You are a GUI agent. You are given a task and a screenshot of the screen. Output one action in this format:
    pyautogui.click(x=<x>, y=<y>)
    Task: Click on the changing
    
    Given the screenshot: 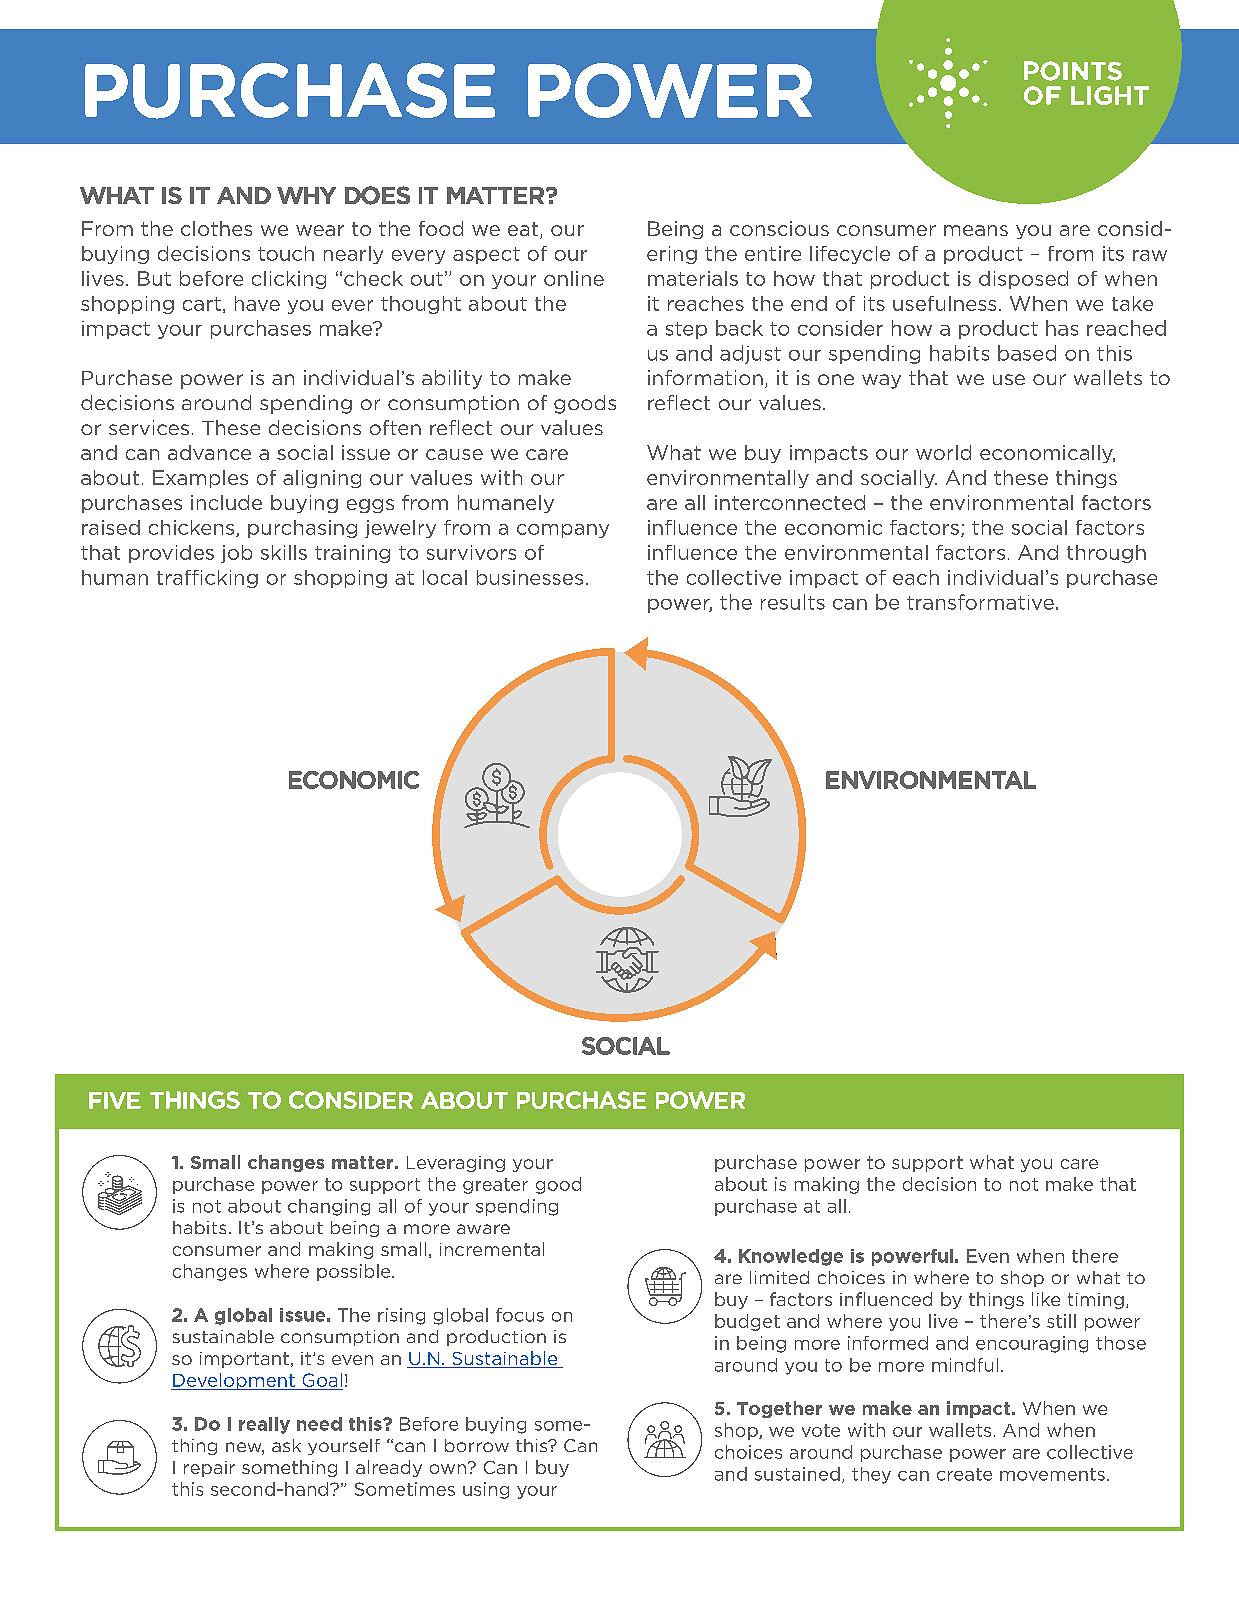 What is the action you would take?
    pyautogui.click(x=329, y=1207)
